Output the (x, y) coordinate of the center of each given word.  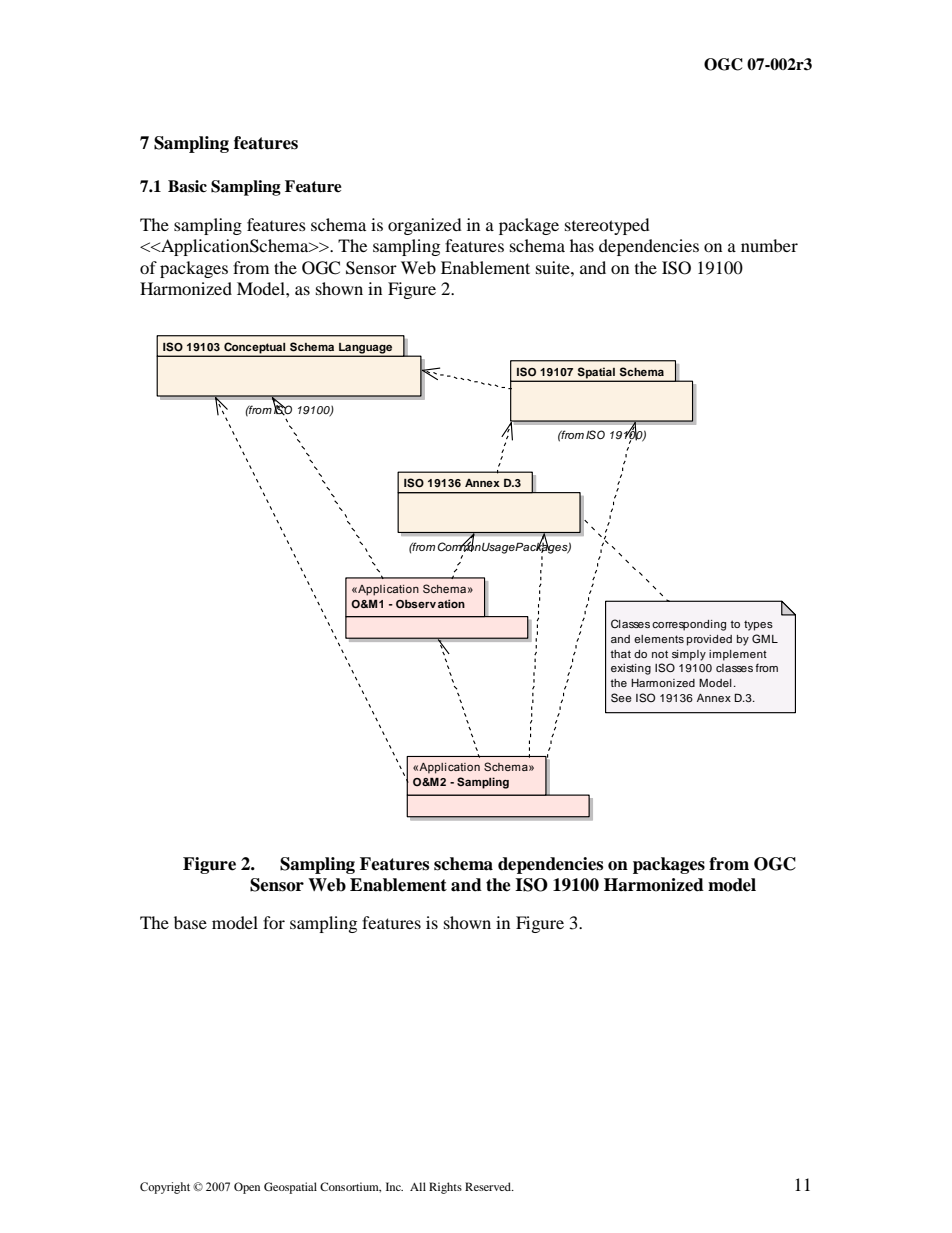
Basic (187, 186)
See (621, 698)
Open (247, 1188)
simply (689, 655)
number (769, 245)
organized (425, 226)
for (274, 922)
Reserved (489, 1186)
